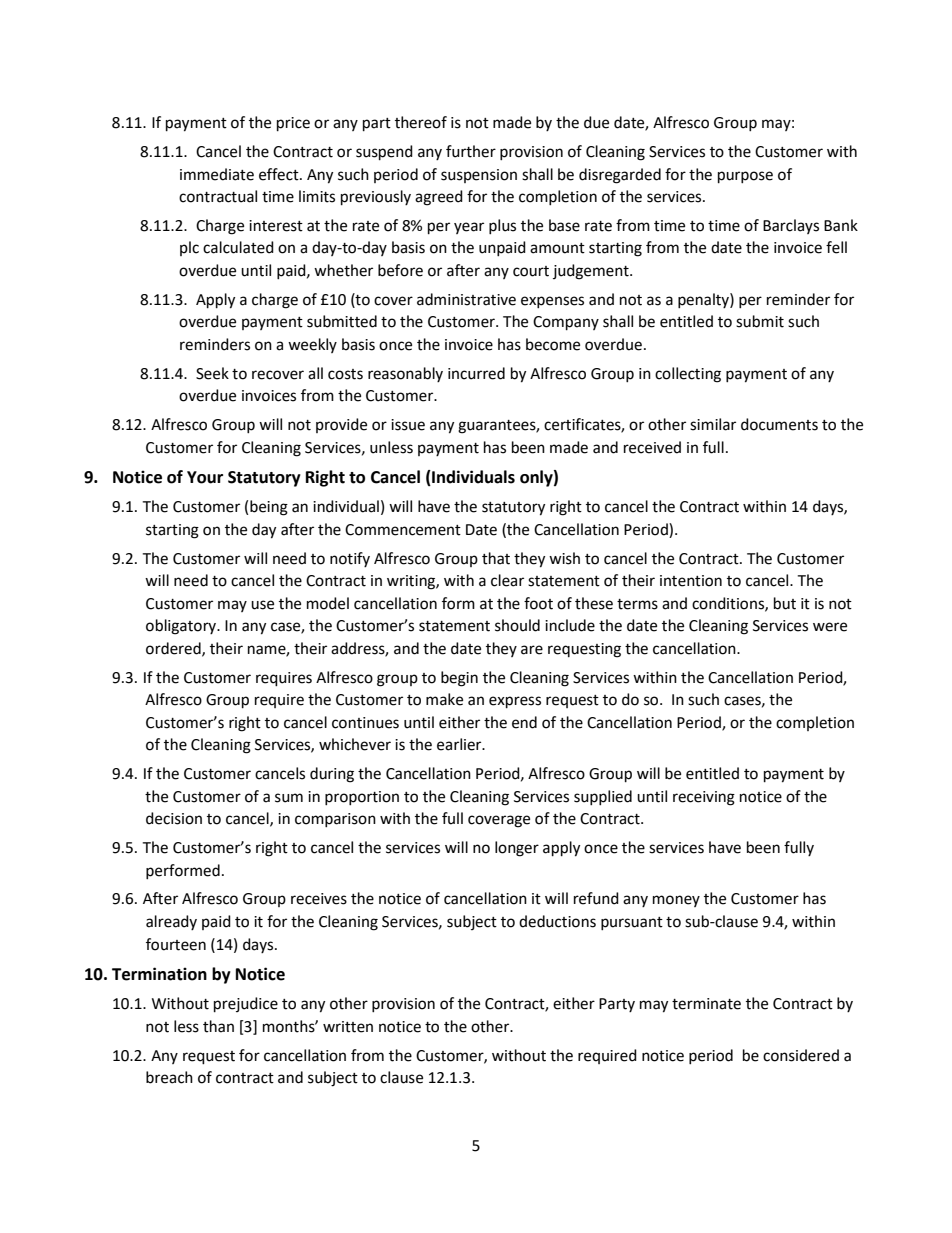 The width and height of the document is (952, 1233). What do you see at coordinates (745, 177) in the document?
I see `purpose` at bounding box center [745, 177].
